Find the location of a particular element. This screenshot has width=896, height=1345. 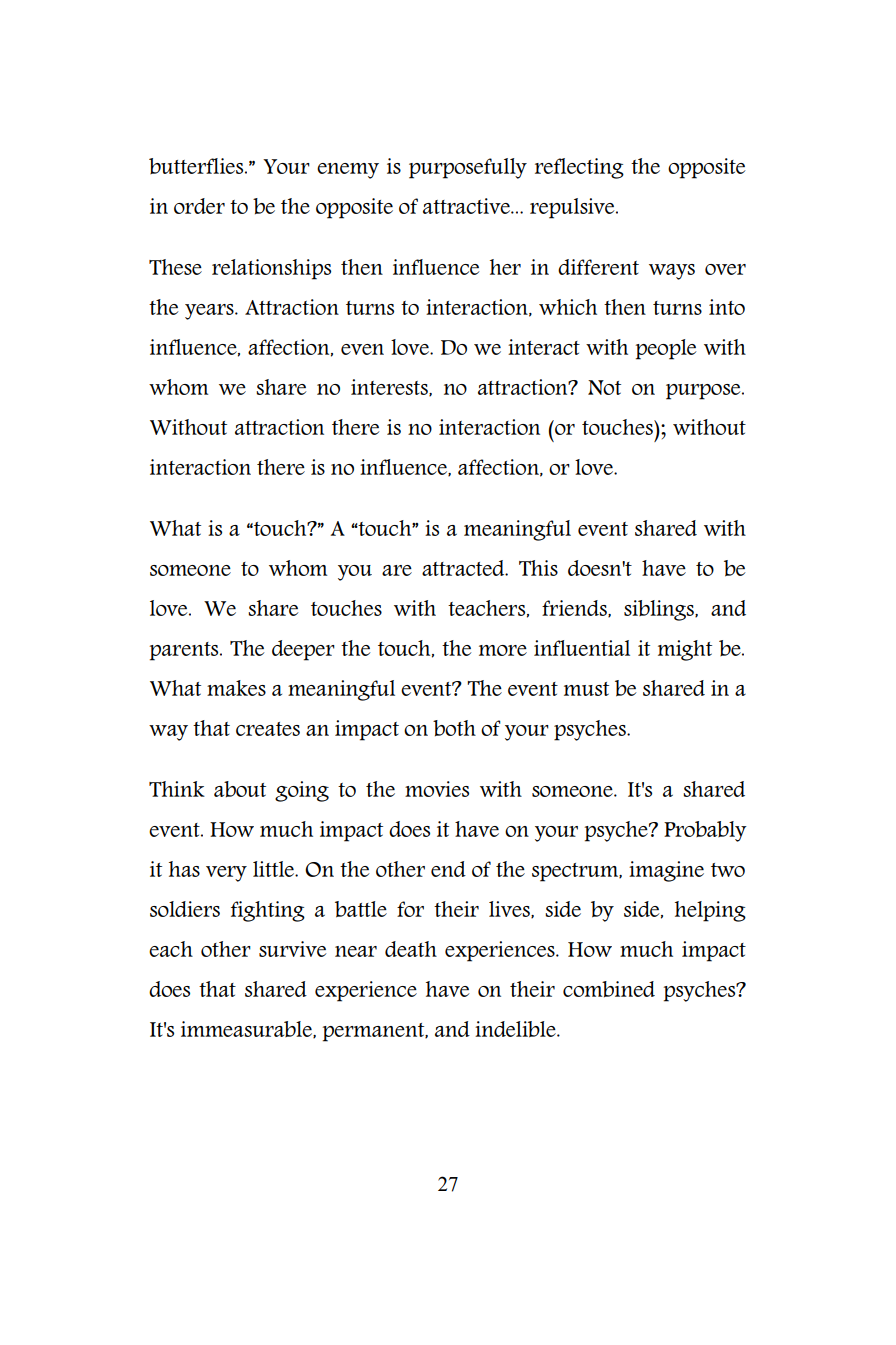

attractive is located at coordinates (467, 206).
